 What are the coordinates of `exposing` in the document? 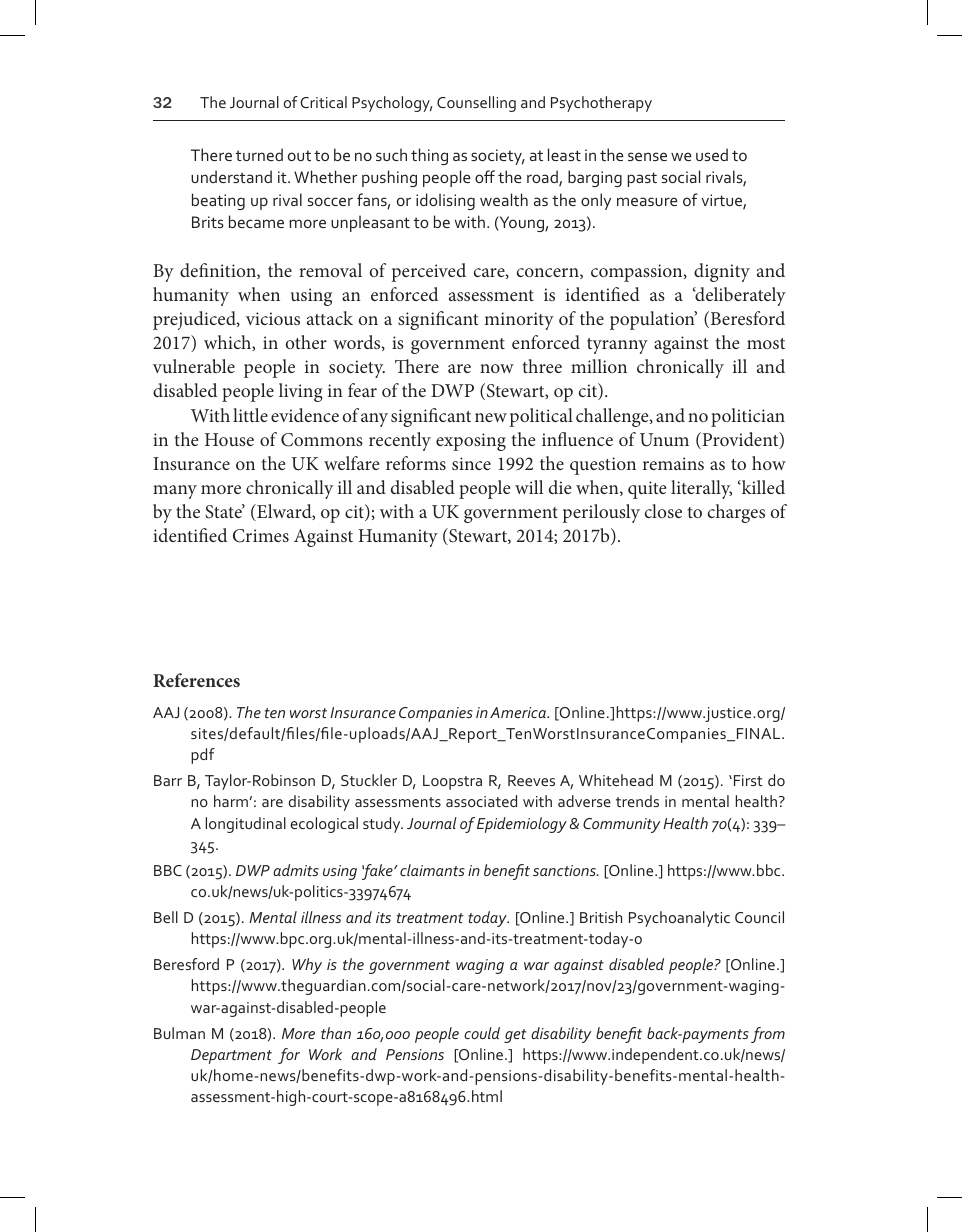 It's located at (471, 442).
